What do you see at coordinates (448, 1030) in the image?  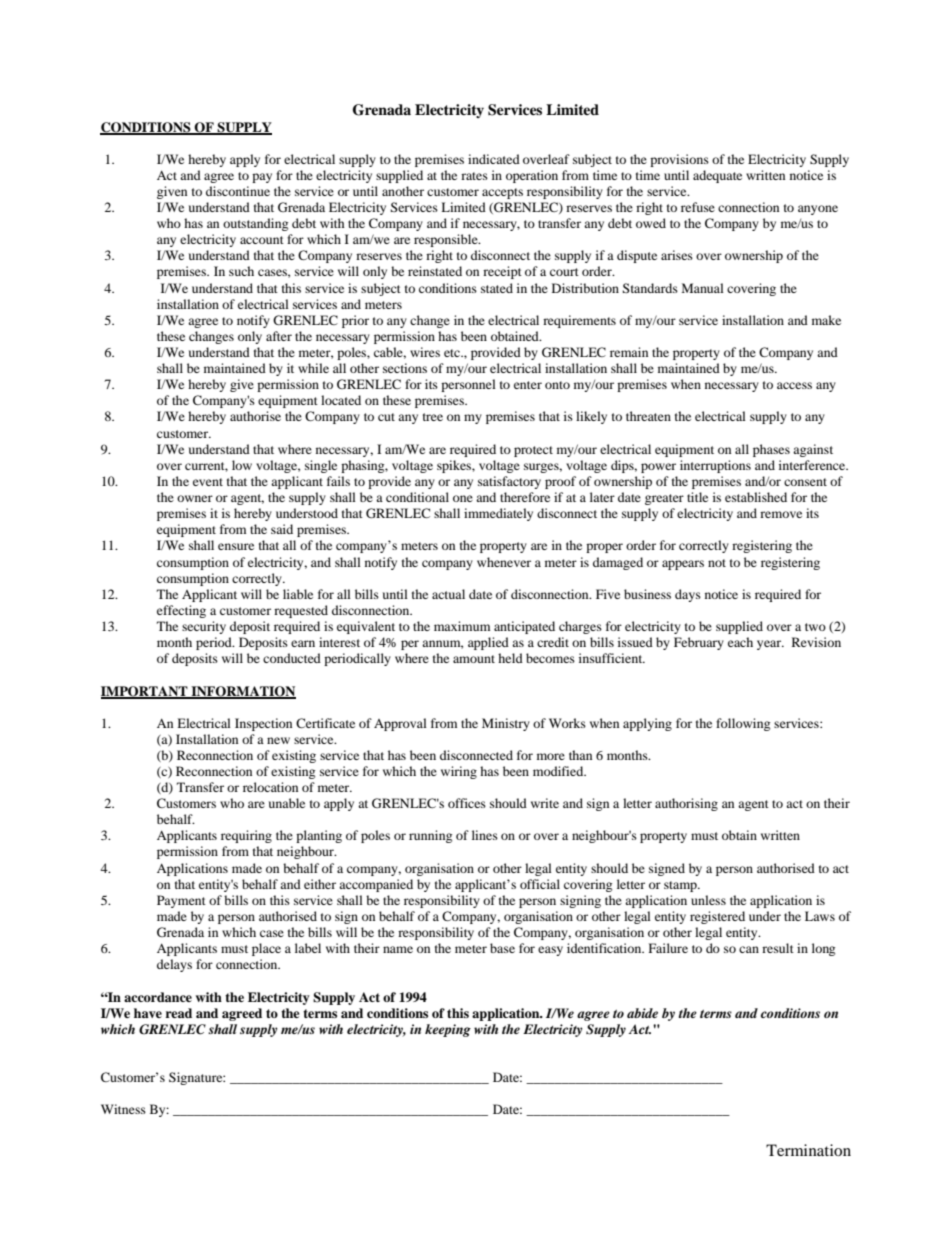 I see `keeping` at bounding box center [448, 1030].
